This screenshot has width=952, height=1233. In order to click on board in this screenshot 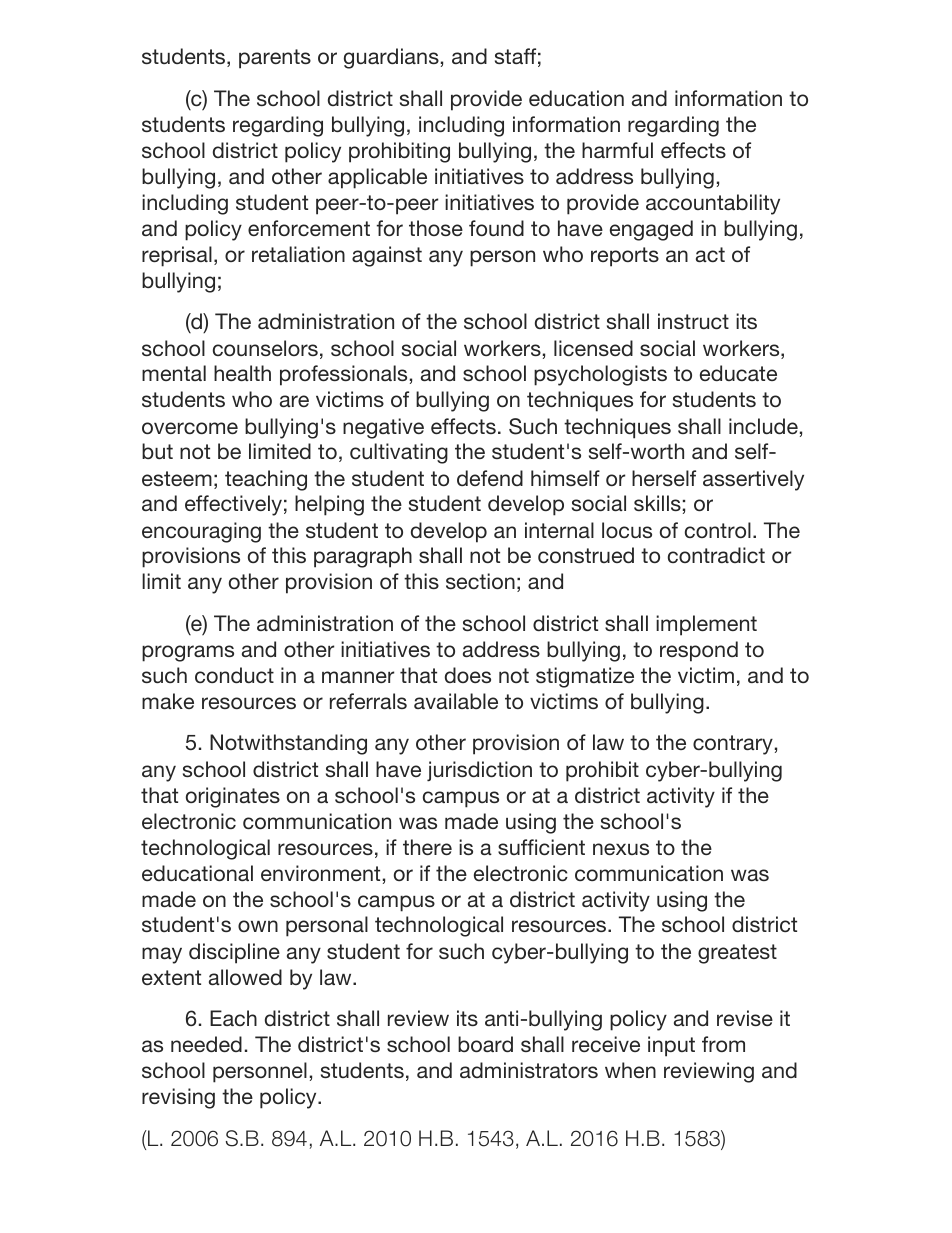, I will do `click(485, 1044)`.
